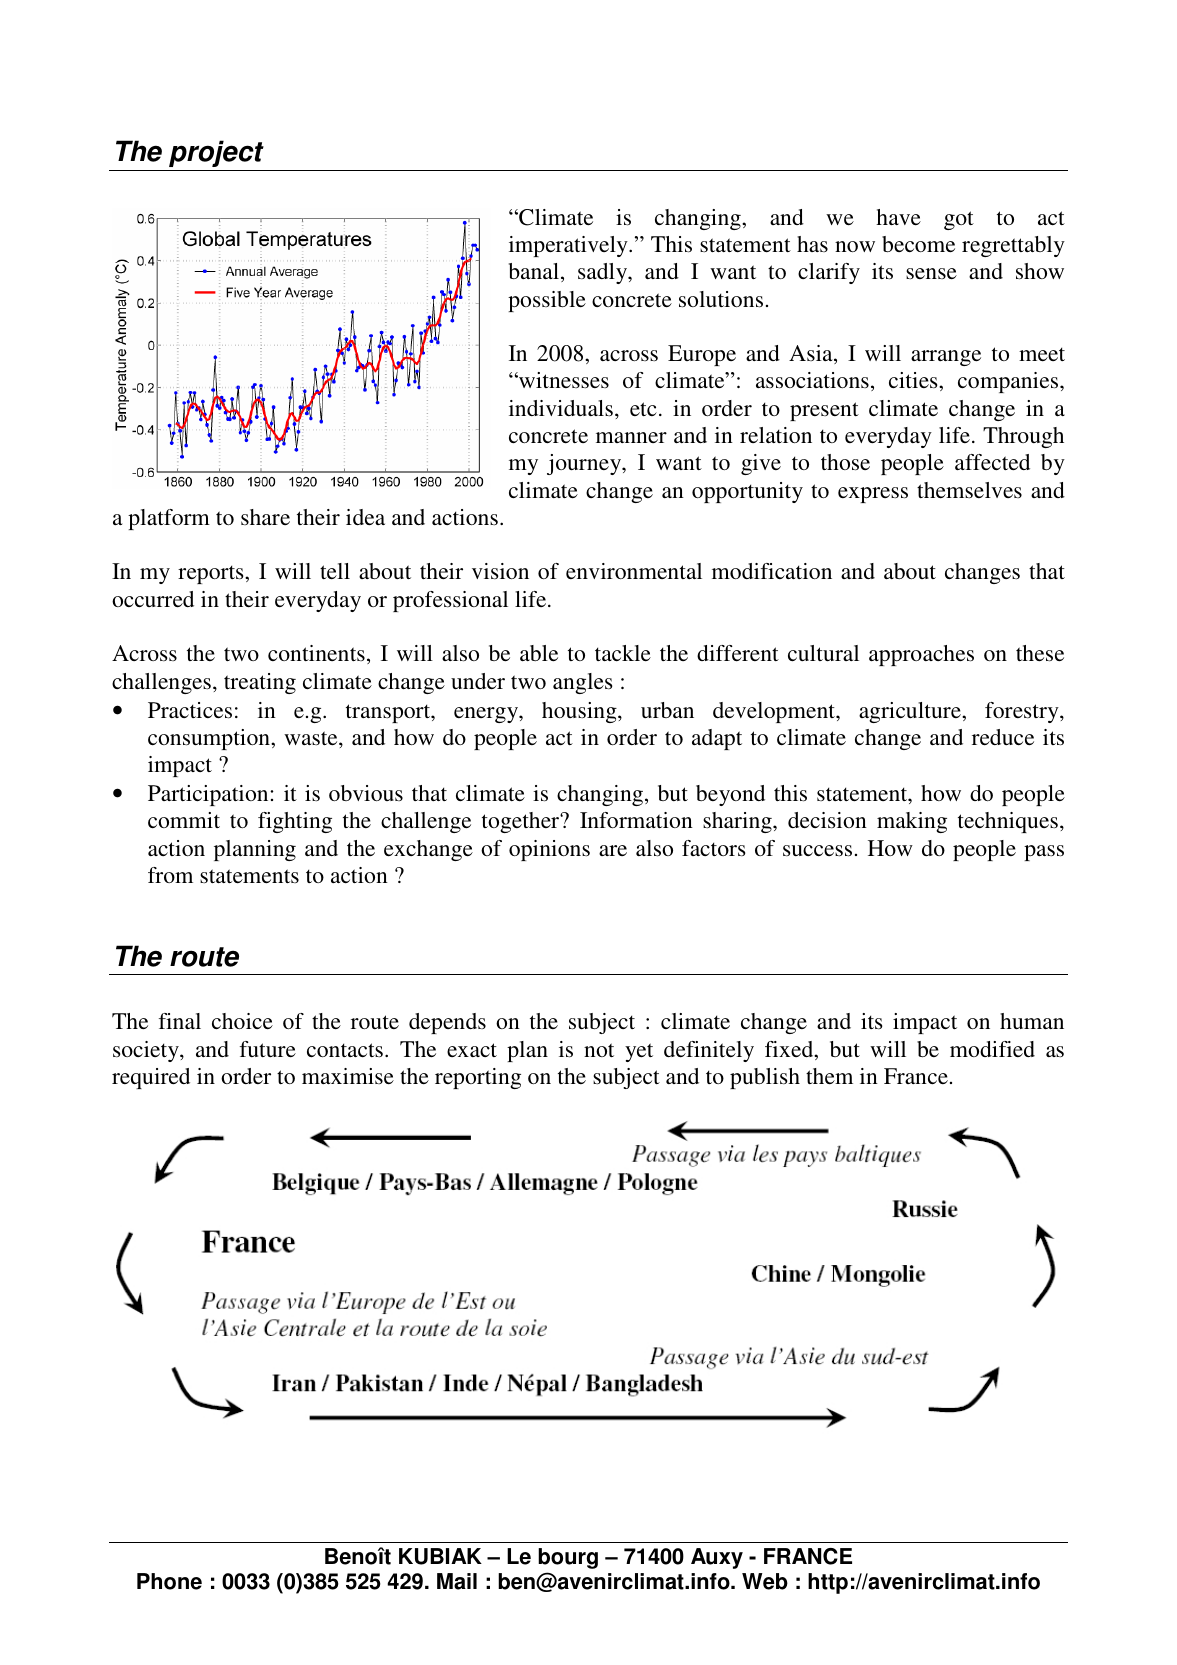  Describe the element at coordinates (216, 153) in the screenshot. I see `project` at that location.
